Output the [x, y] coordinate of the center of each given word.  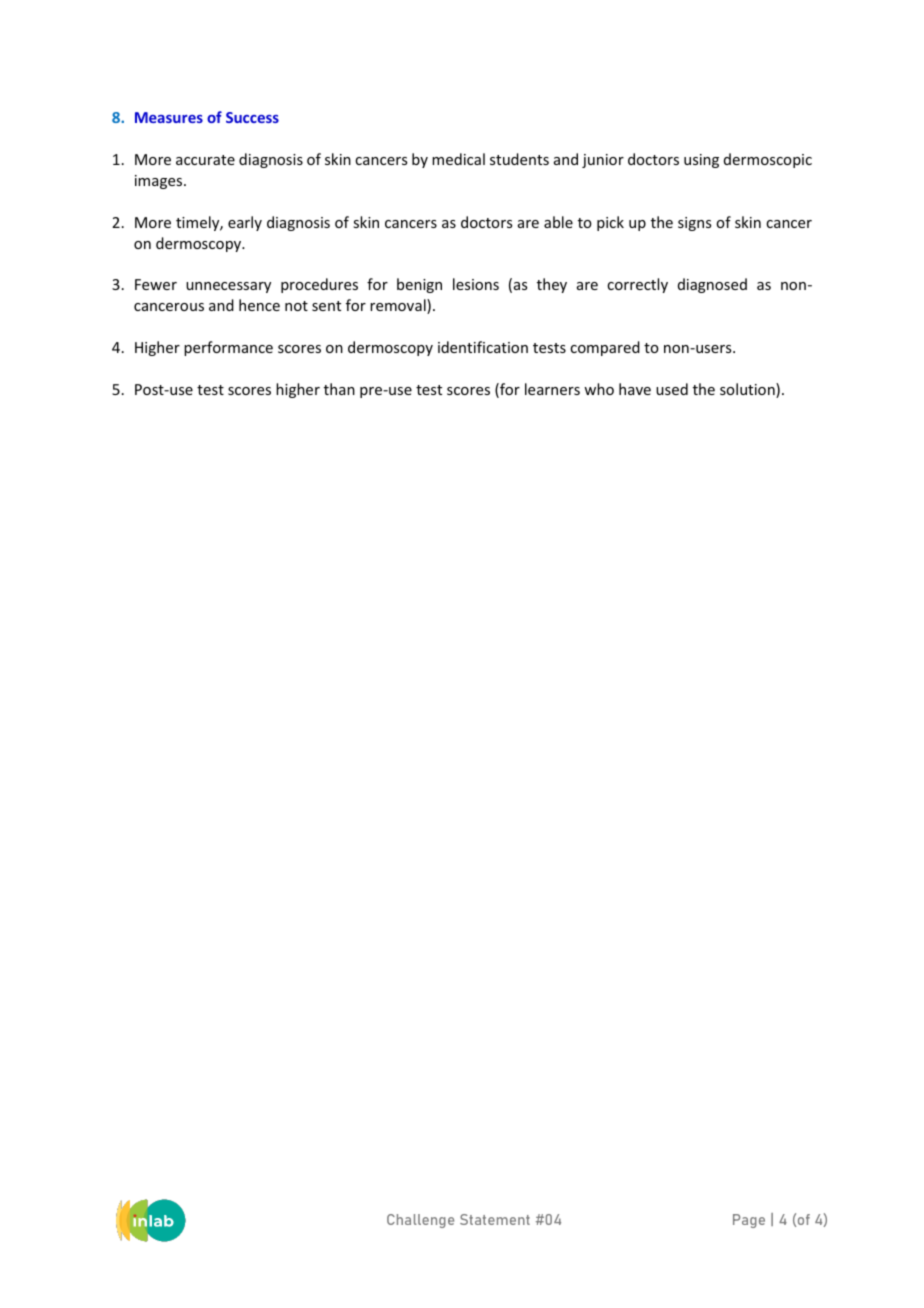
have [635, 389]
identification [483, 347]
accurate [205, 160]
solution [748, 390]
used [672, 389]
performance [228, 348]
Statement [495, 1219]
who [599, 389]
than [339, 389]
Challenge [420, 1221]
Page [749, 1221]
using [701, 161]
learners [552, 389]
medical [458, 159]
